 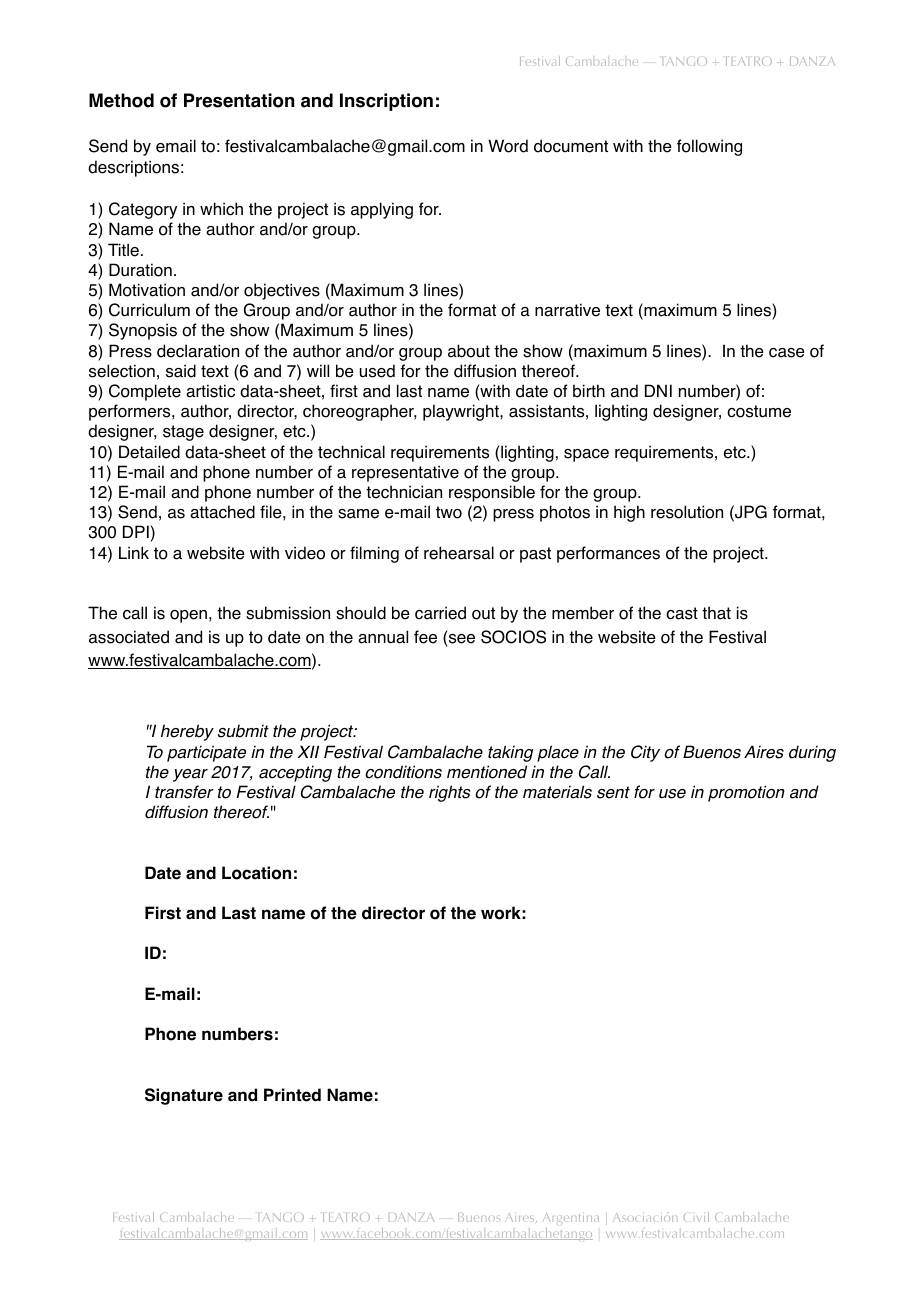 What do you see at coordinates (746, 793) in the page?
I see `promotion` at bounding box center [746, 793].
